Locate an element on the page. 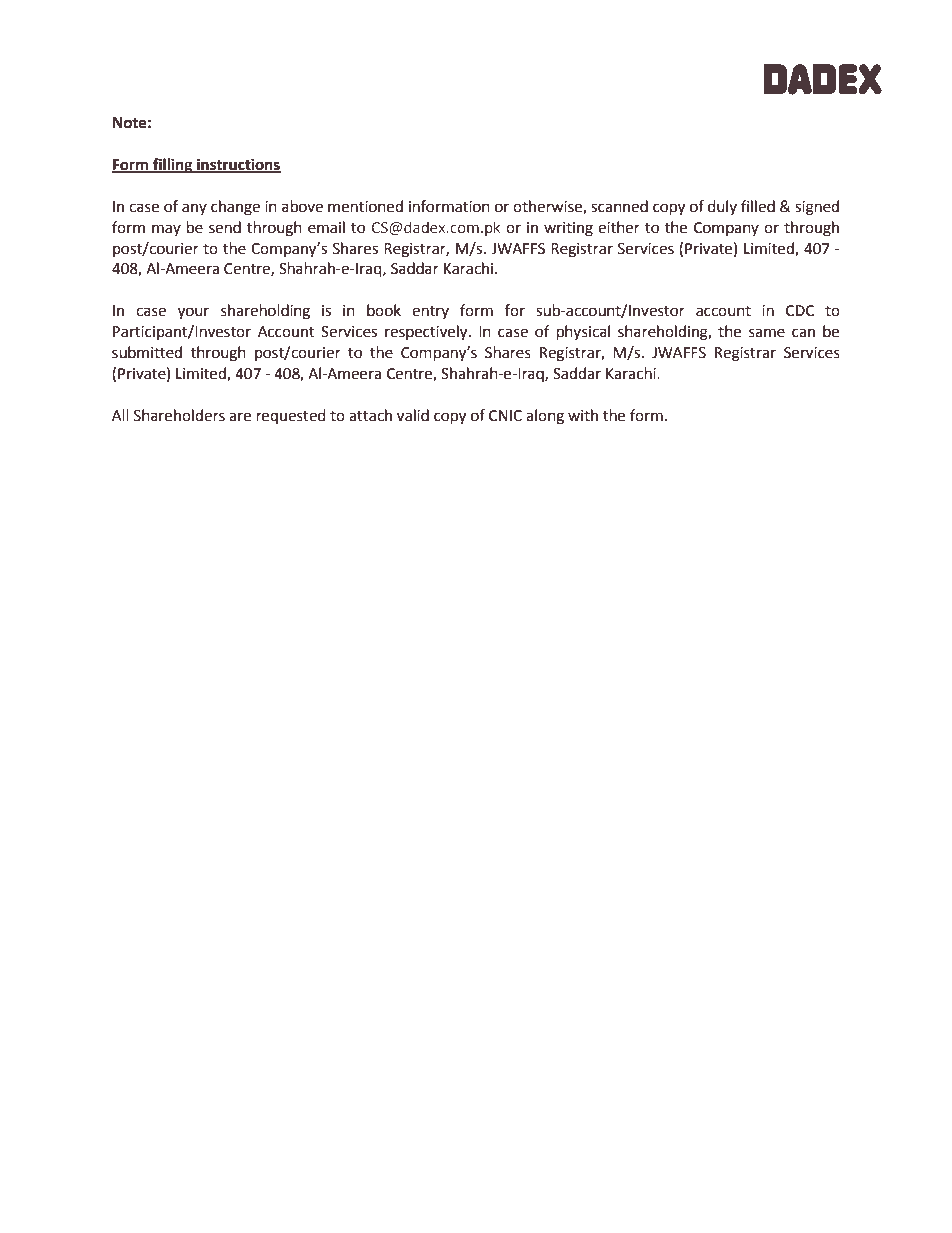 The height and width of the image is (1233, 952). filled is located at coordinates (758, 206).
